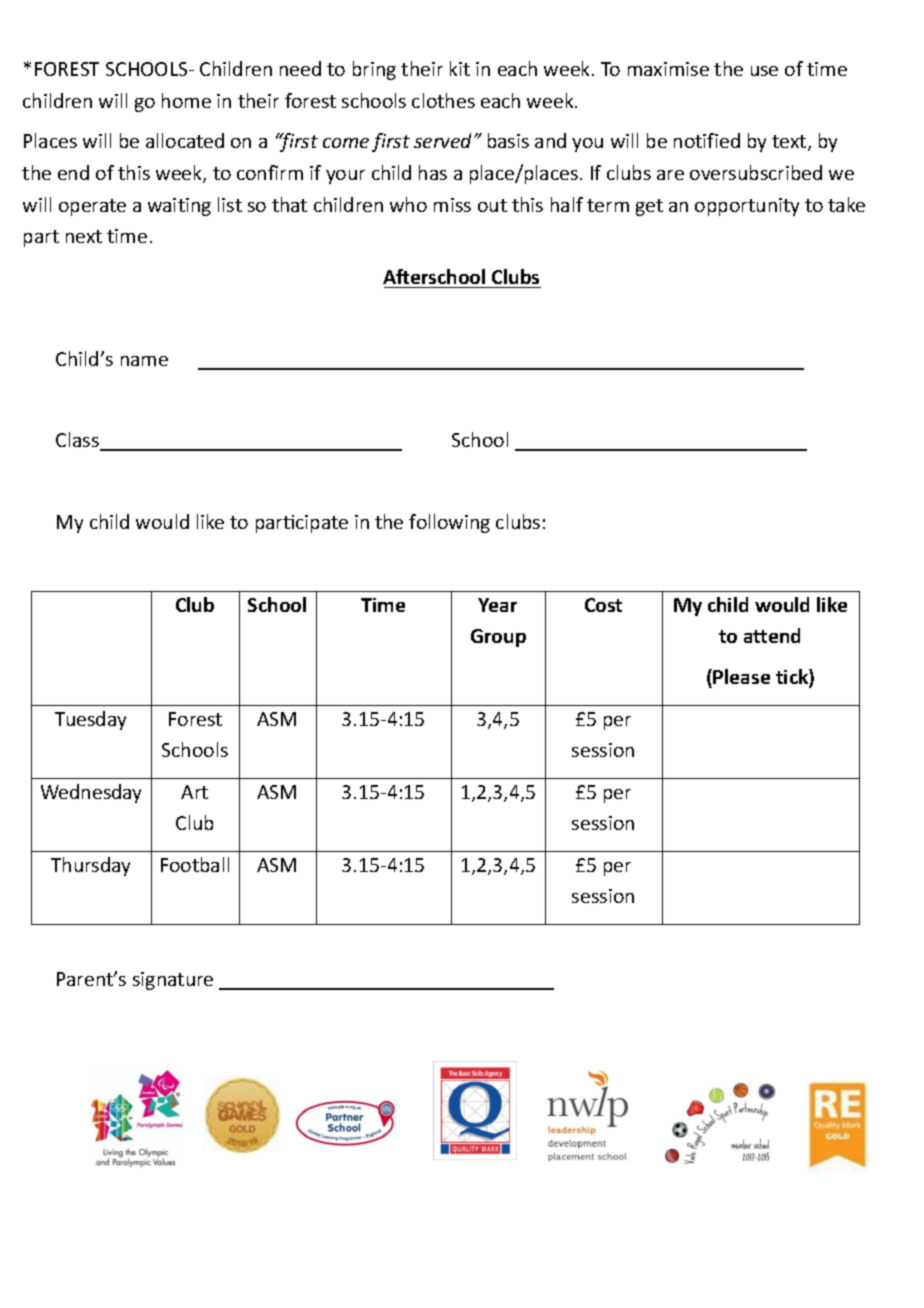 Image resolution: width=924 pixels, height=1308 pixels. I want to click on home, so click(186, 100).
